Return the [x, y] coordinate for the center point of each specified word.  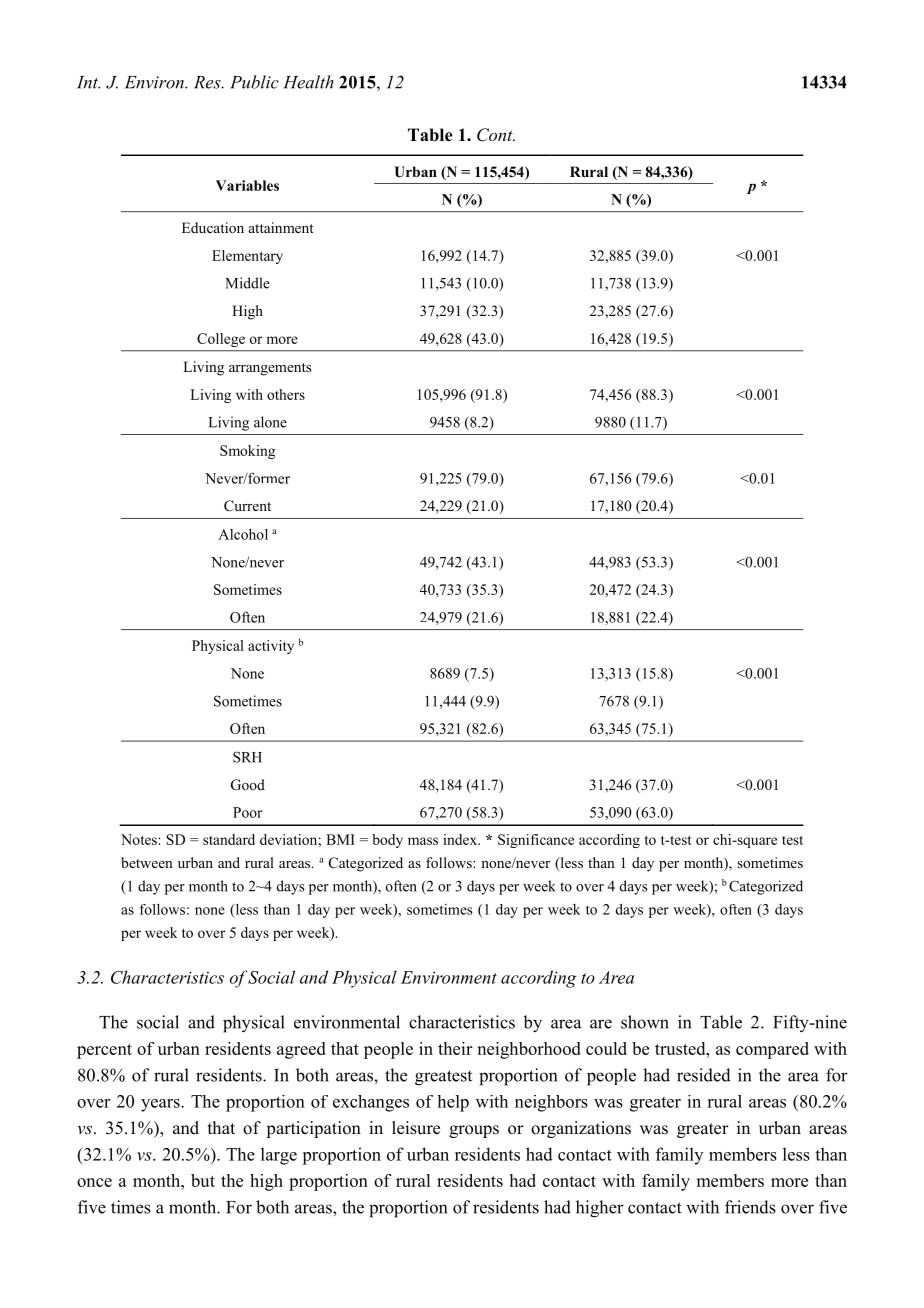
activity [271, 647]
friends [750, 1207]
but [203, 1180]
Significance [536, 841]
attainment [281, 227]
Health [308, 82]
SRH [247, 757]
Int [88, 82]
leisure [416, 1128]
